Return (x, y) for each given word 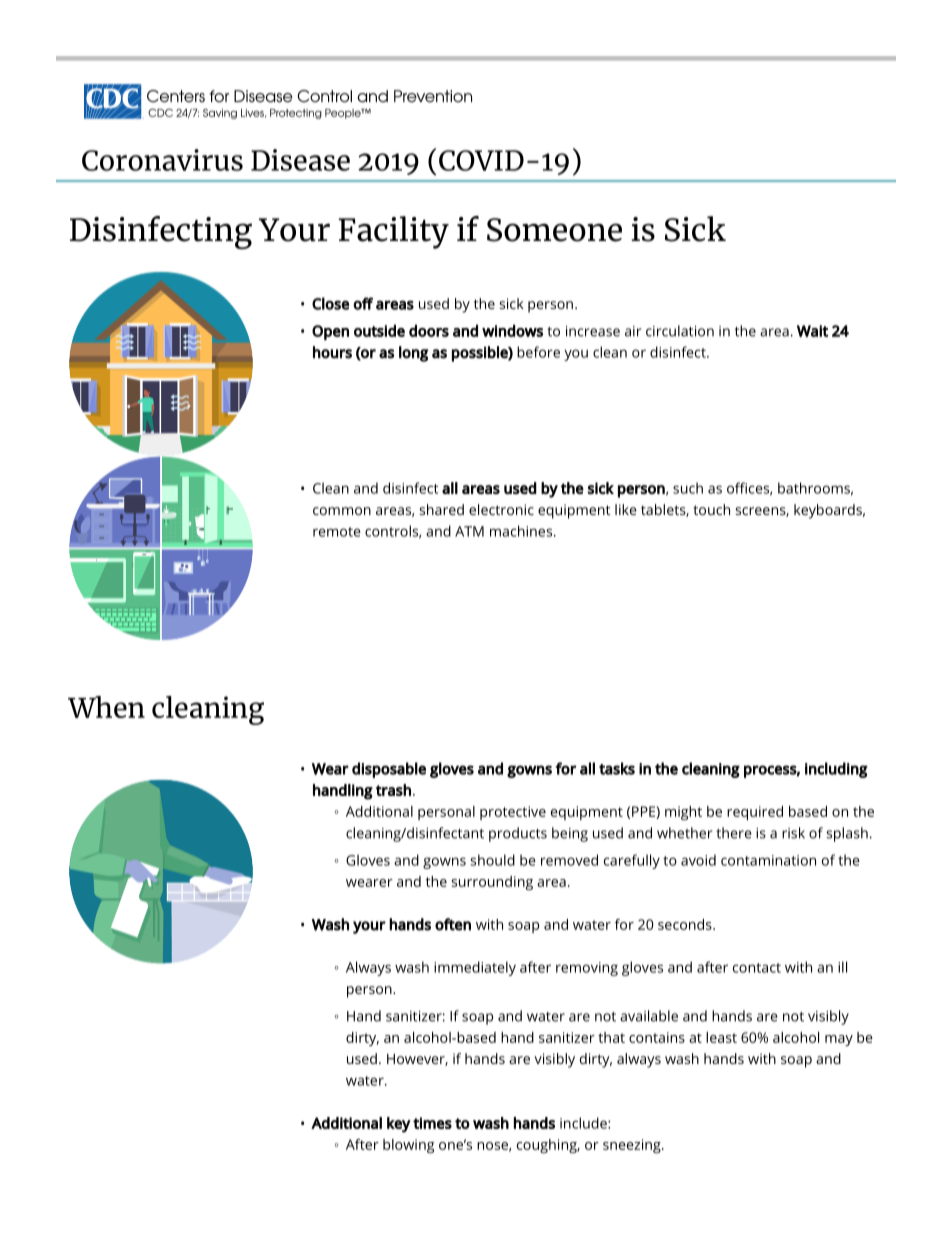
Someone (554, 230)
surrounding (492, 883)
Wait (812, 331)
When (106, 707)
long (414, 354)
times (432, 1123)
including (836, 770)
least (721, 1037)
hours (332, 352)
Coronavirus (162, 160)
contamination (768, 860)
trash (393, 790)
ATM (469, 531)
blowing (408, 1146)
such (688, 488)
